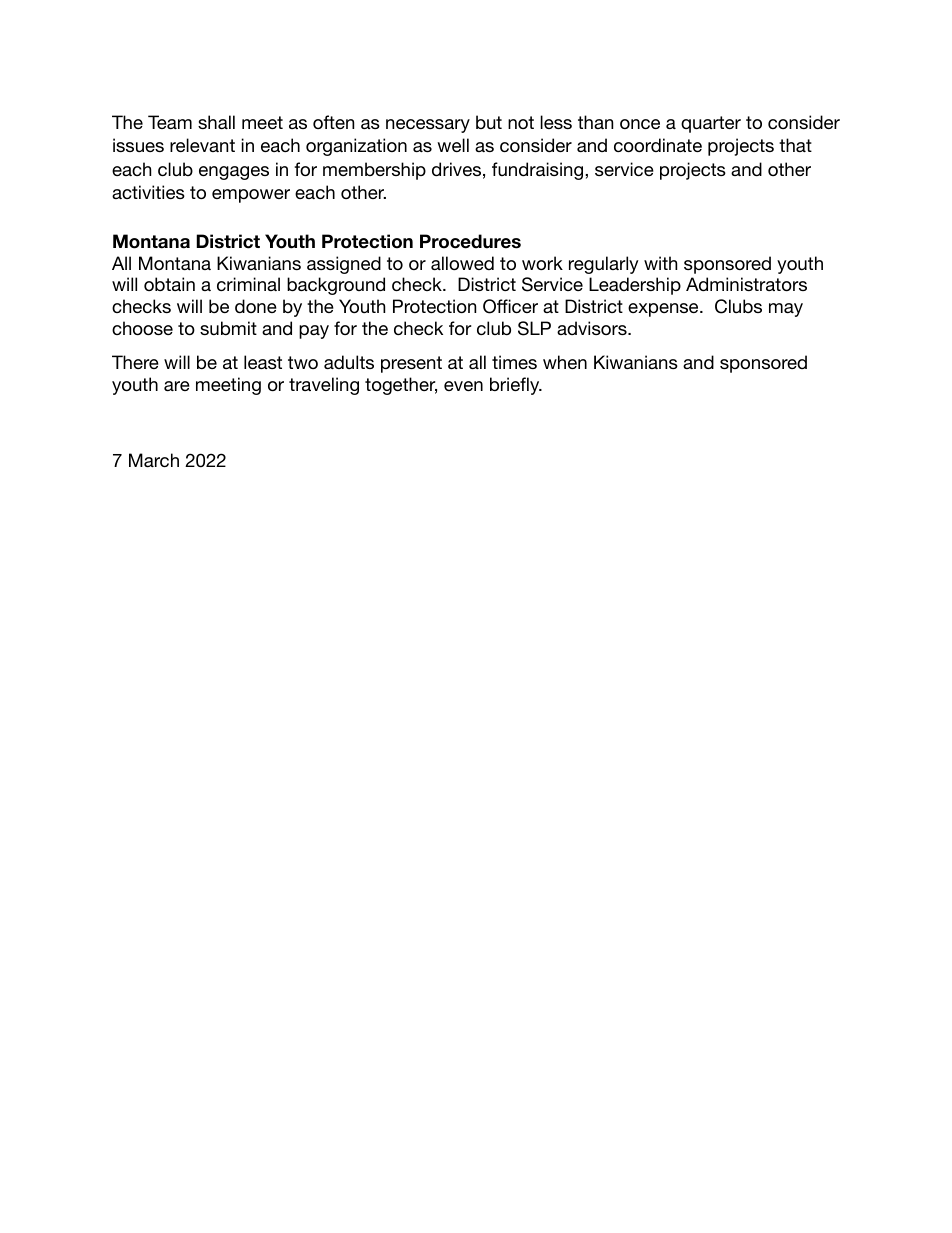  What do you see at coordinates (462, 263) in the screenshot?
I see `allowed` at bounding box center [462, 263].
